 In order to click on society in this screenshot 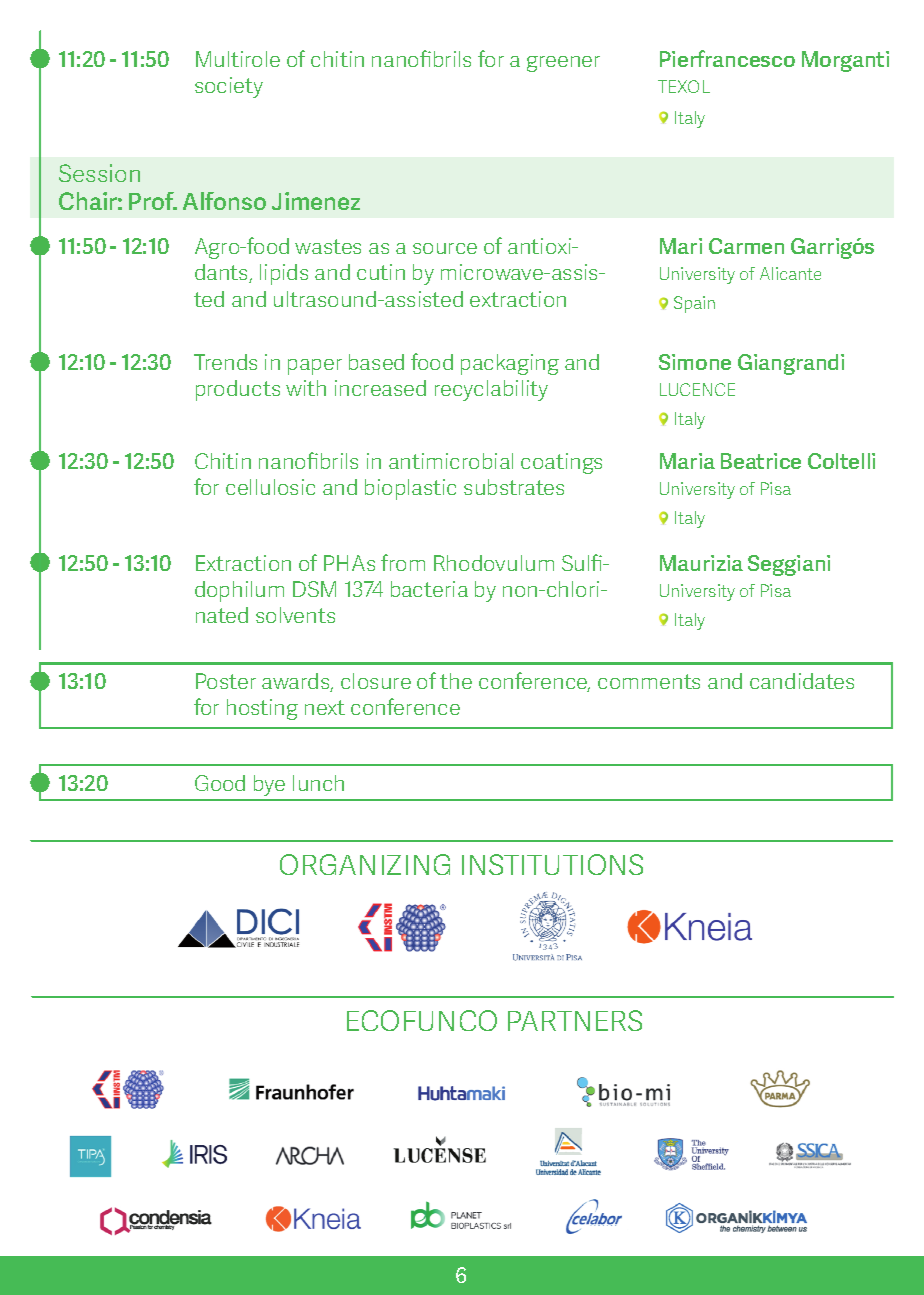, I will do `click(229, 87)`.
